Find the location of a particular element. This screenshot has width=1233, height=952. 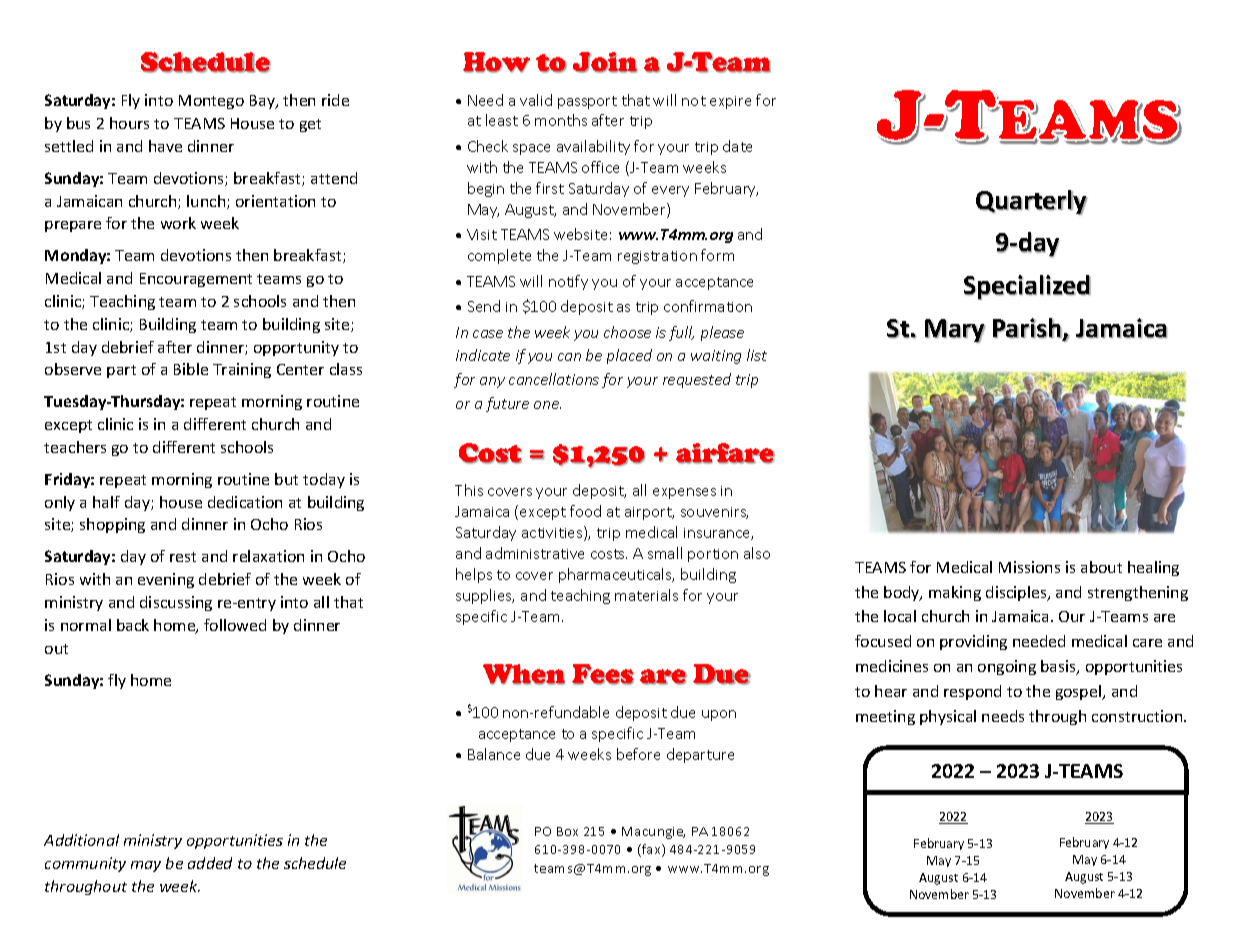

physical is located at coordinates (948, 717).
